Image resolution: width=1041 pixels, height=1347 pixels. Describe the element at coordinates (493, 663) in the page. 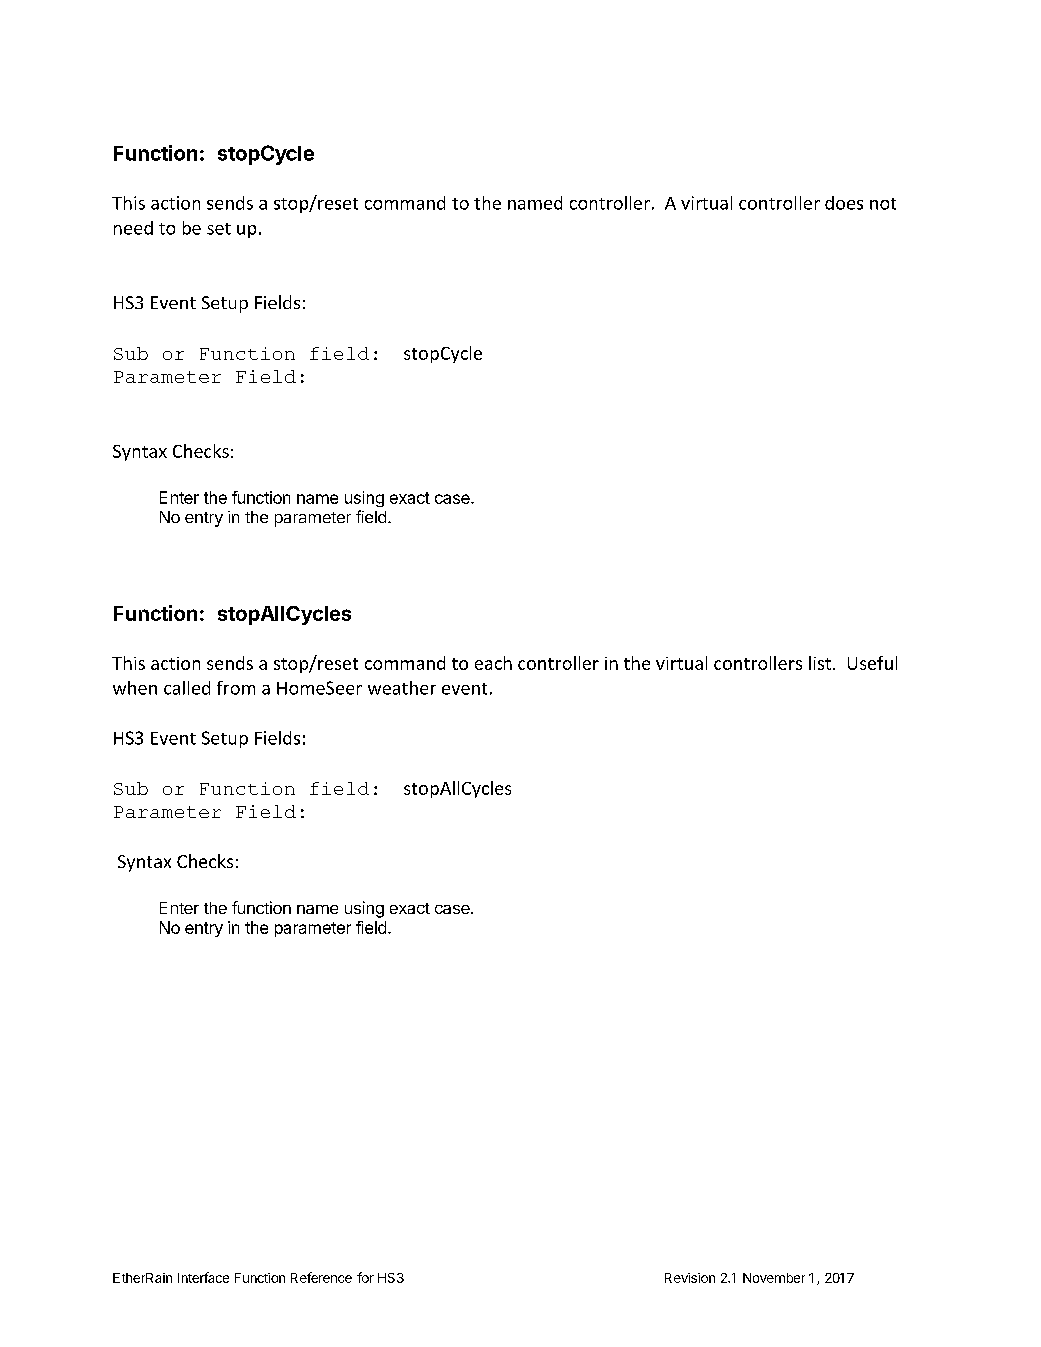

I see `each` at that location.
